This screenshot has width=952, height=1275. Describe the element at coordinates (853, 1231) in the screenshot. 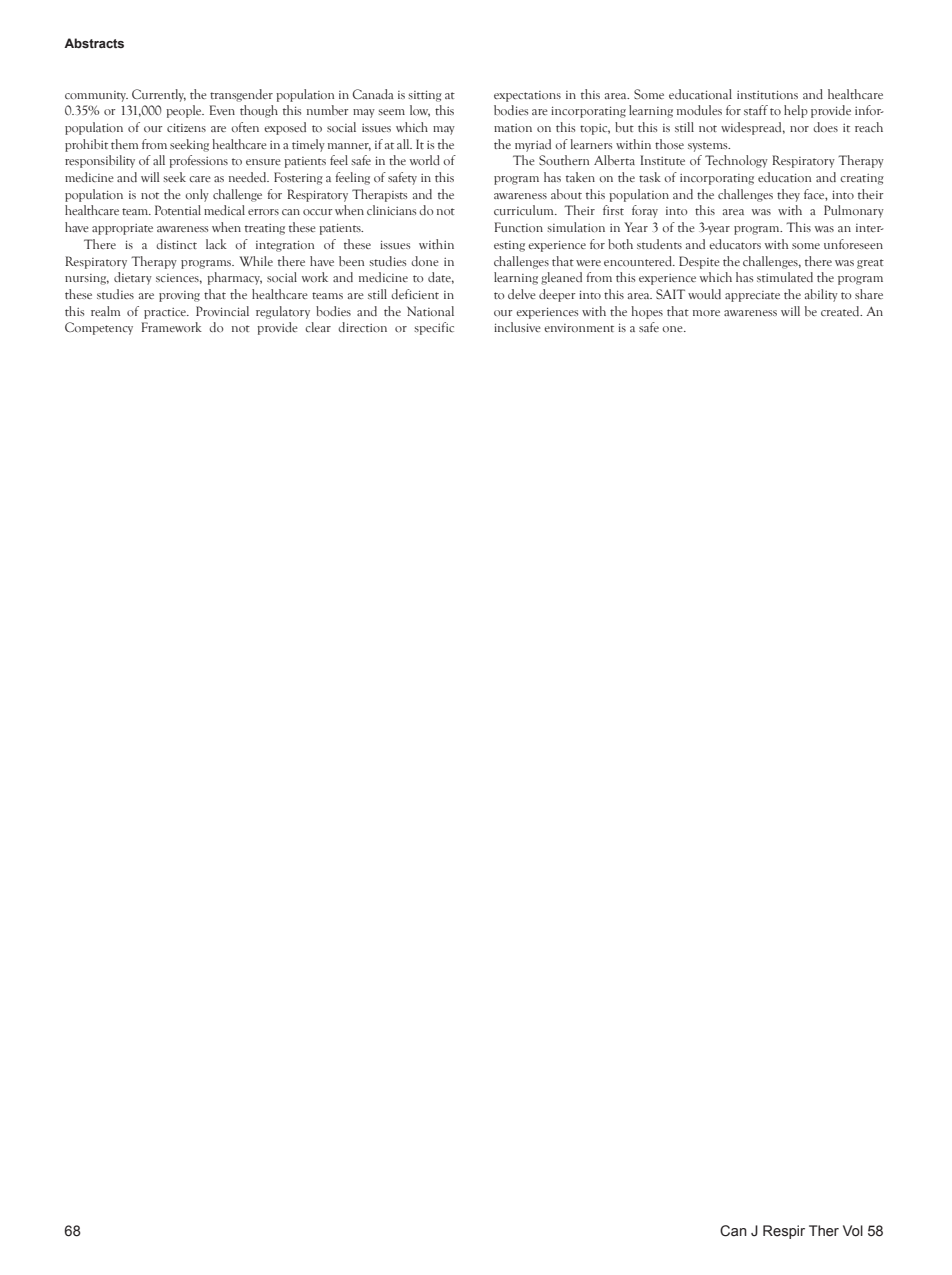

I see `Vol` at that location.
